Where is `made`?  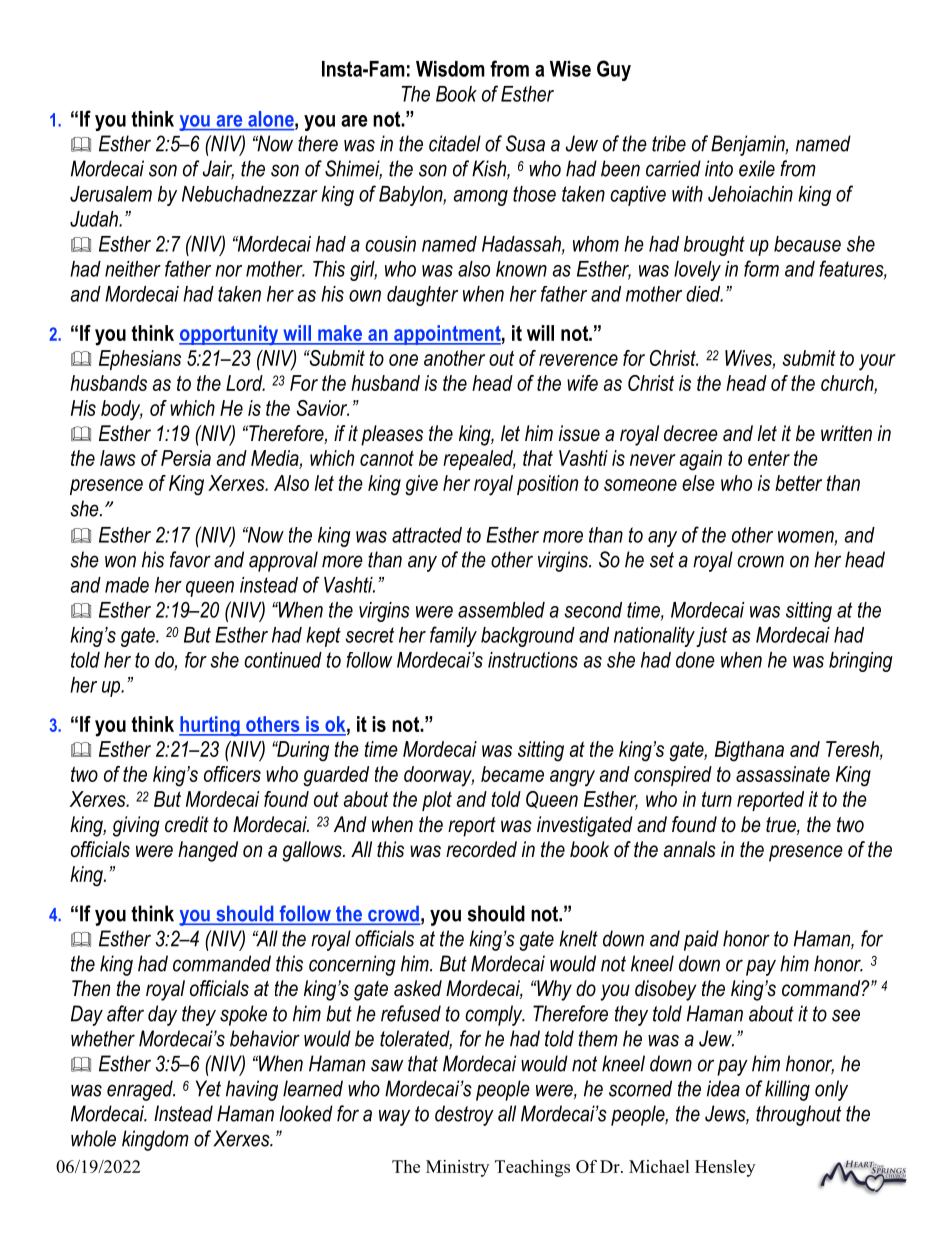 made is located at coordinates (127, 585).
